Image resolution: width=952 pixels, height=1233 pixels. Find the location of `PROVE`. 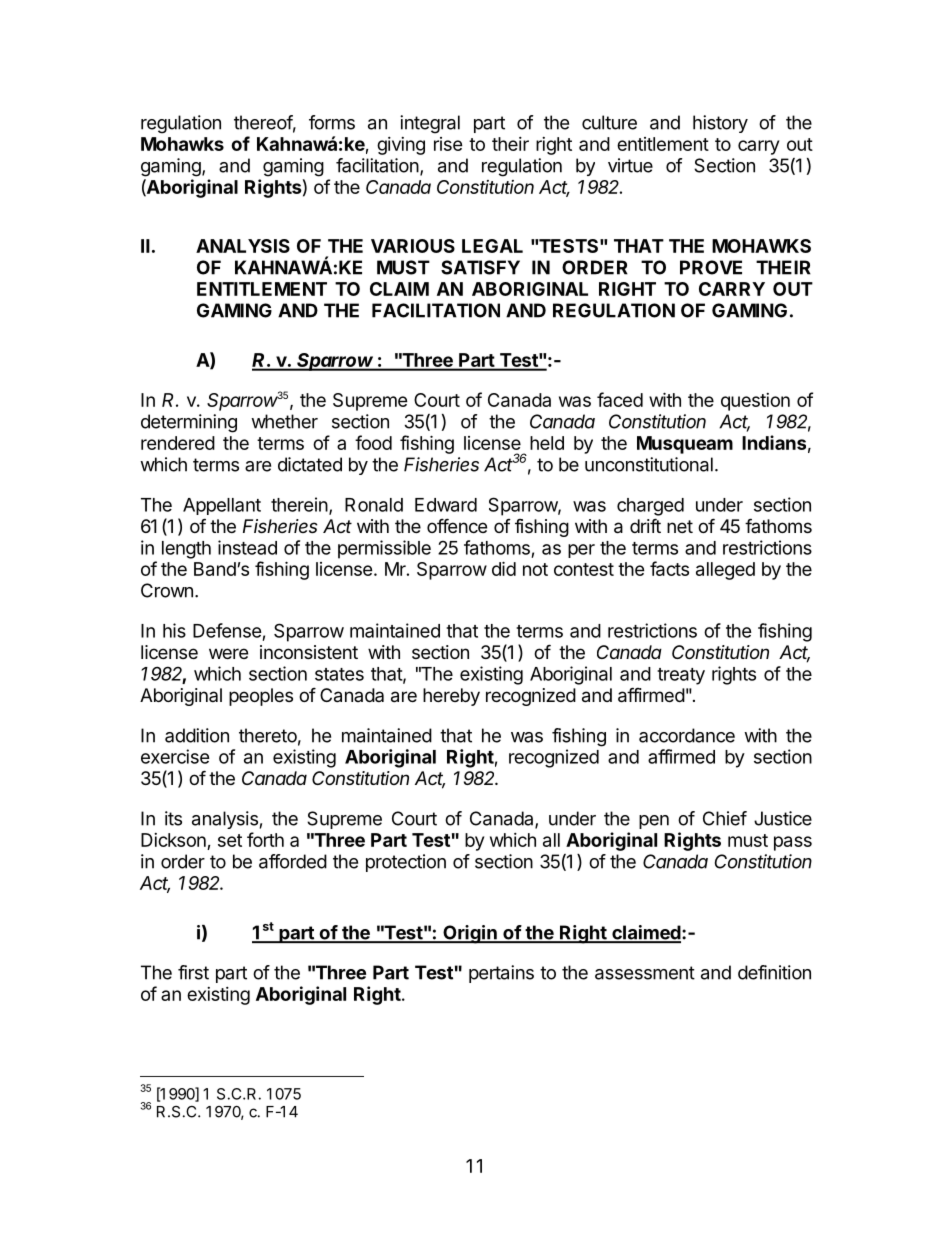

PROVE is located at coordinates (711, 267).
